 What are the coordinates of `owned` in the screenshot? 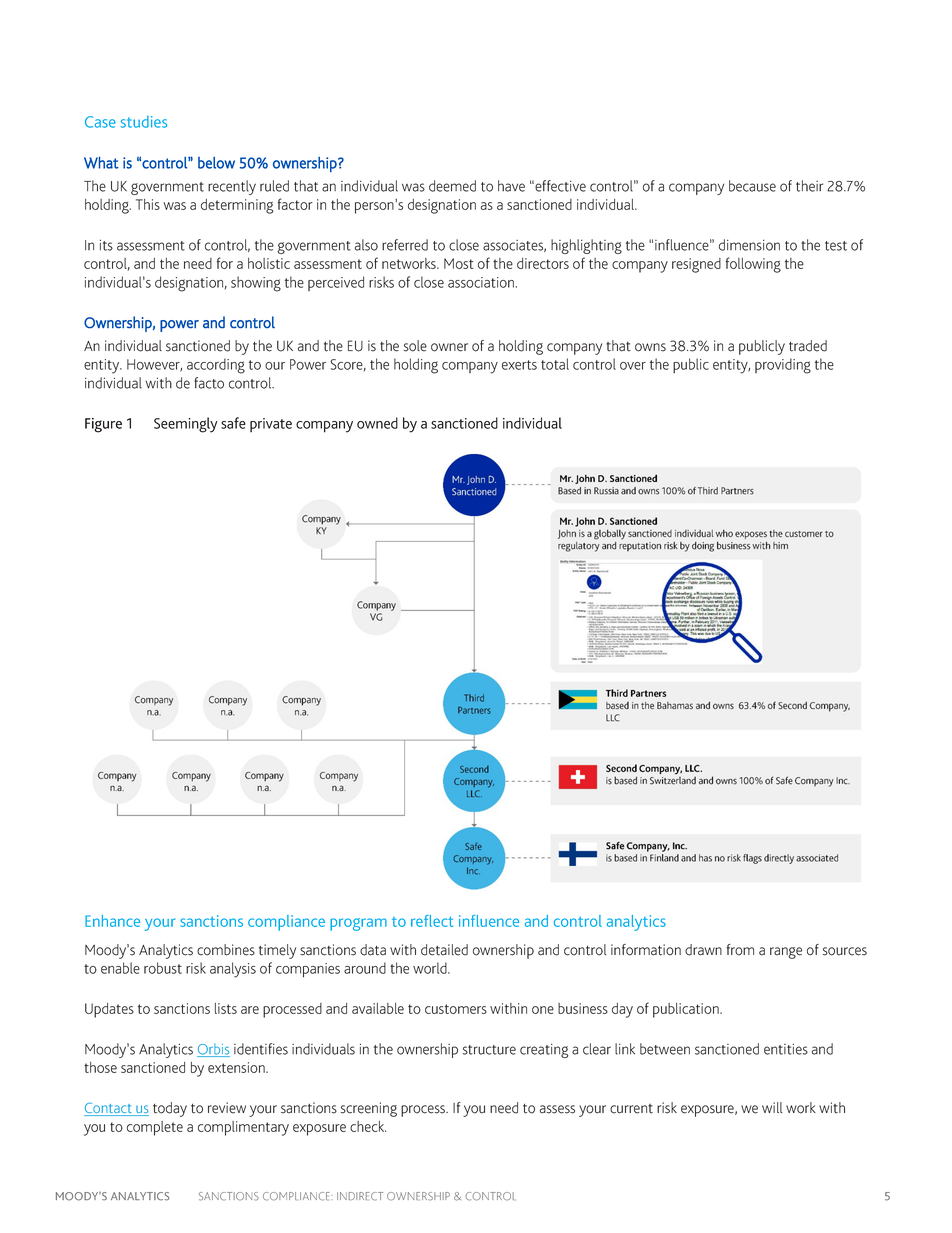 It's located at (377, 423).
